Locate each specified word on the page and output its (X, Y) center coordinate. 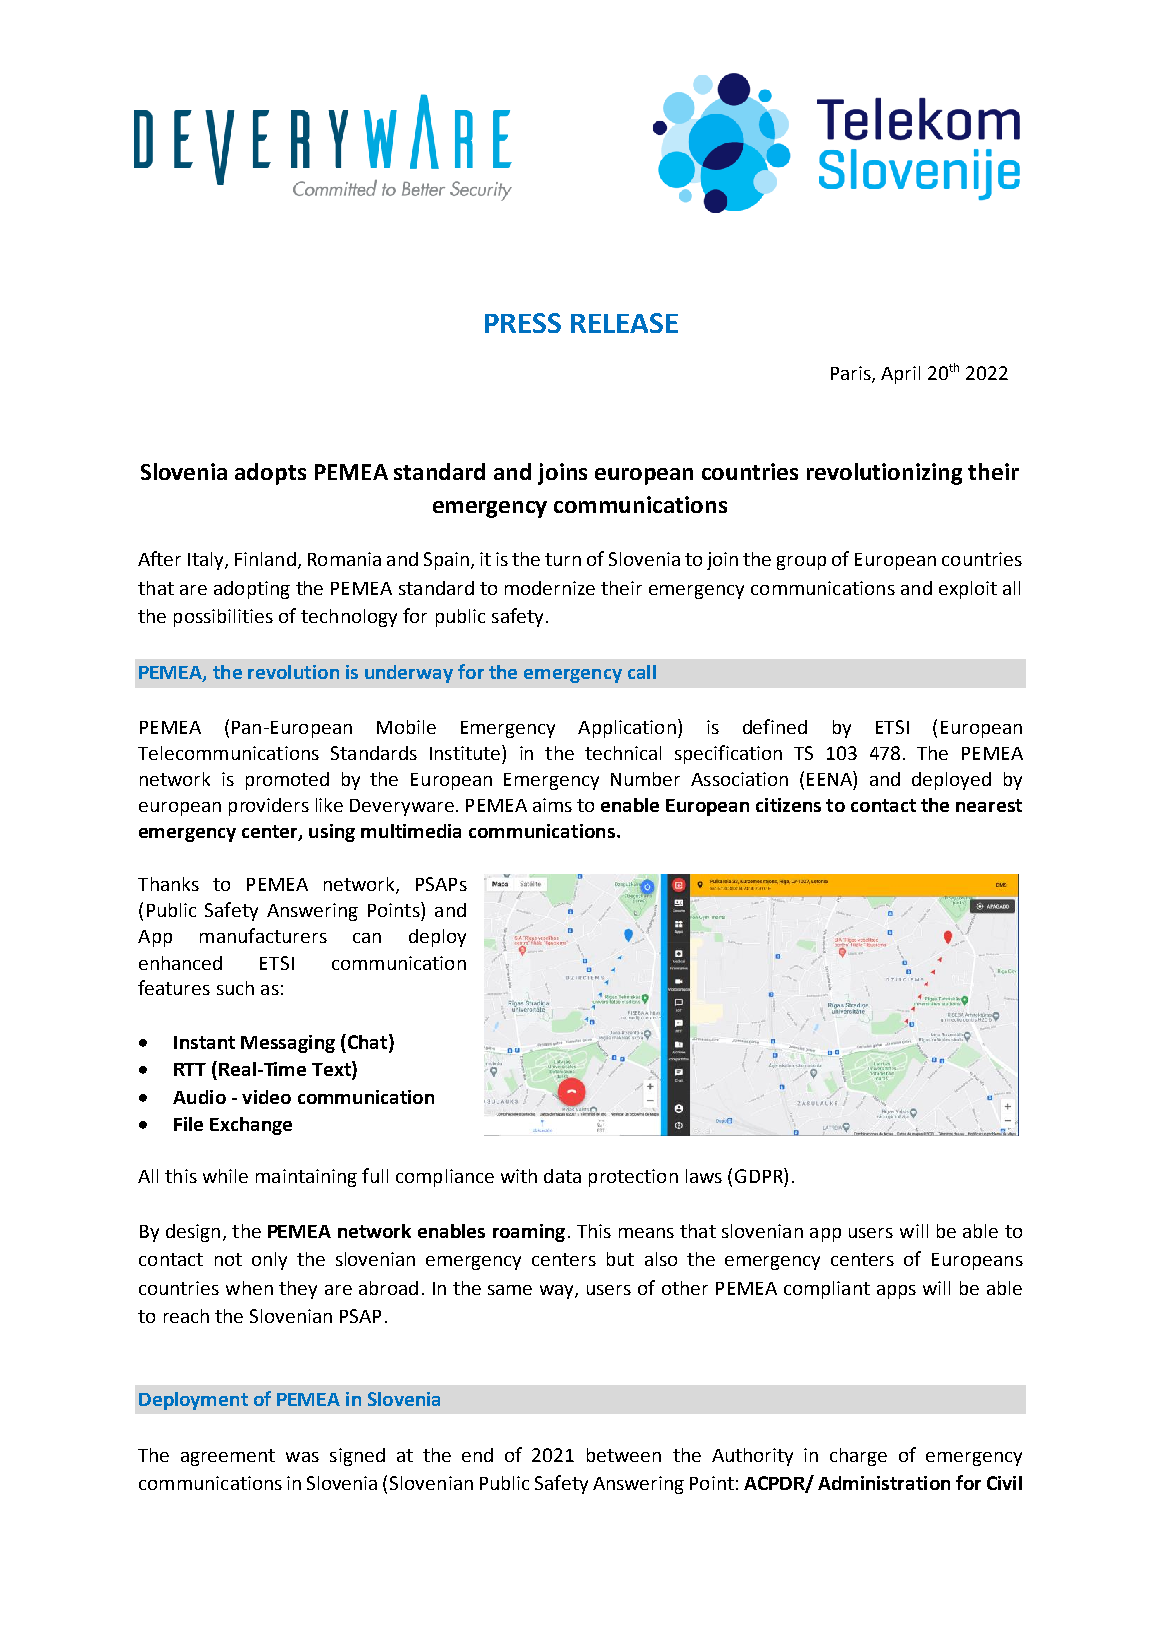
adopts (270, 474)
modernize (550, 588)
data (562, 1176)
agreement (228, 1457)
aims (552, 805)
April (900, 375)
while (225, 1176)
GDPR (760, 1175)
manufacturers (263, 935)
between (624, 1455)
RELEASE (624, 323)
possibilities (223, 618)
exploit (968, 590)
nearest (989, 805)
